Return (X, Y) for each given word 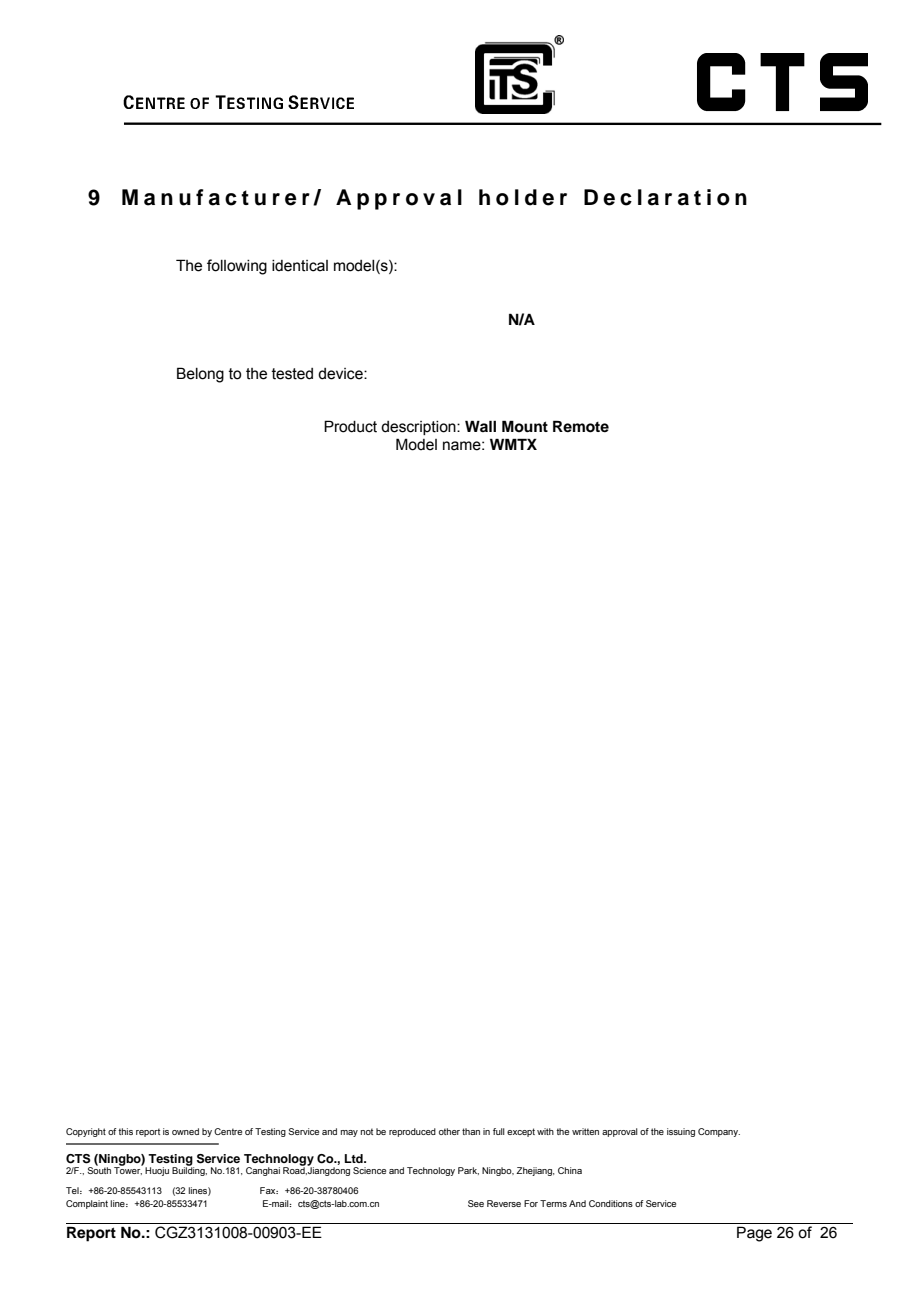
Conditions (611, 1203)
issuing (681, 1132)
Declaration (665, 197)
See (476, 1203)
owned (185, 1131)
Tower (128, 1170)
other (449, 1131)
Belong (200, 375)
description (419, 428)
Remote (581, 426)
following (237, 267)
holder (523, 197)
